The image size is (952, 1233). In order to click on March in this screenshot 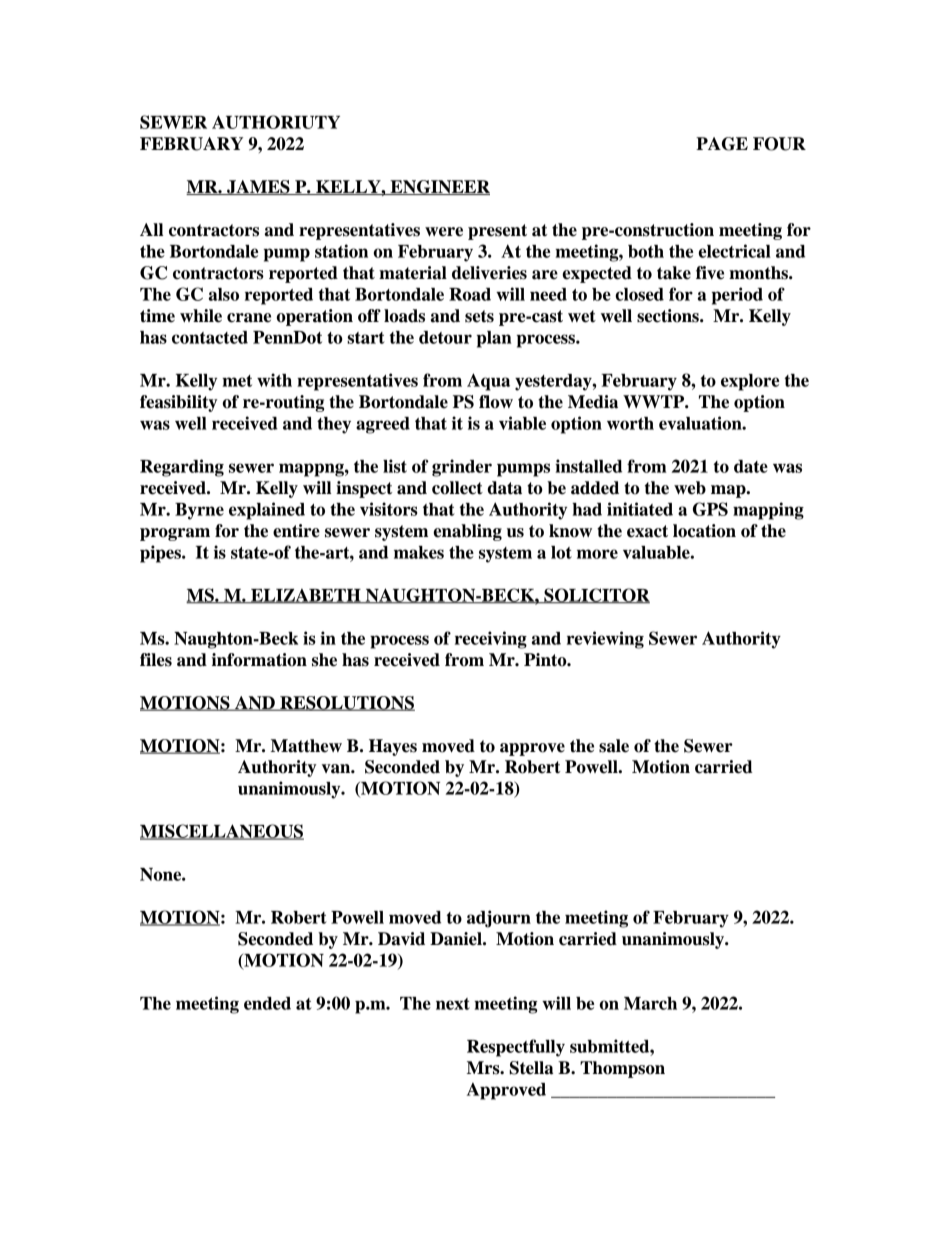, I will do `click(650, 1003)`.
